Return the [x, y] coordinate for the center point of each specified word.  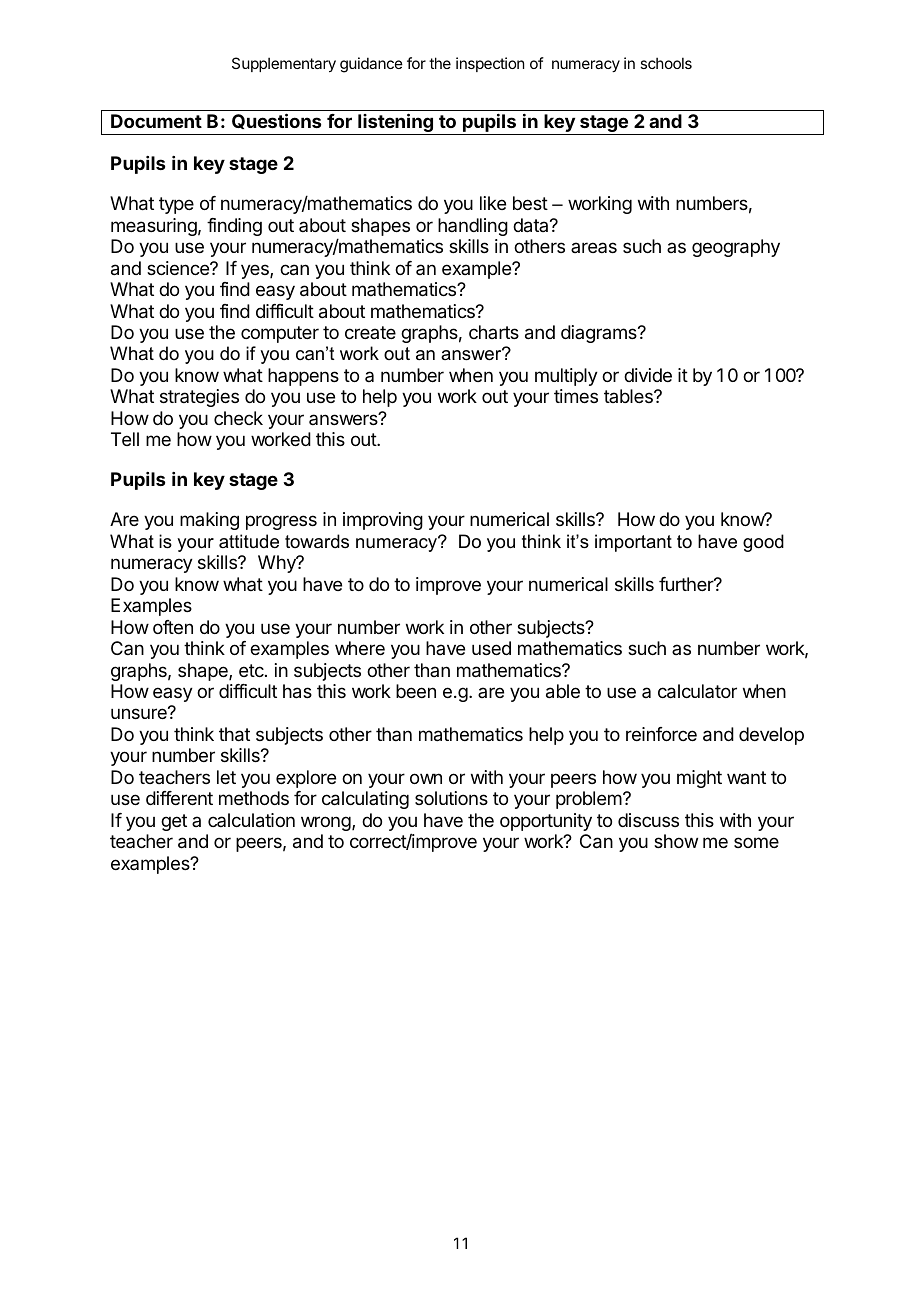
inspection [490, 64]
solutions [451, 798]
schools [666, 63]
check [238, 418]
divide [648, 375]
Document [156, 121]
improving [383, 521]
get [174, 822]
